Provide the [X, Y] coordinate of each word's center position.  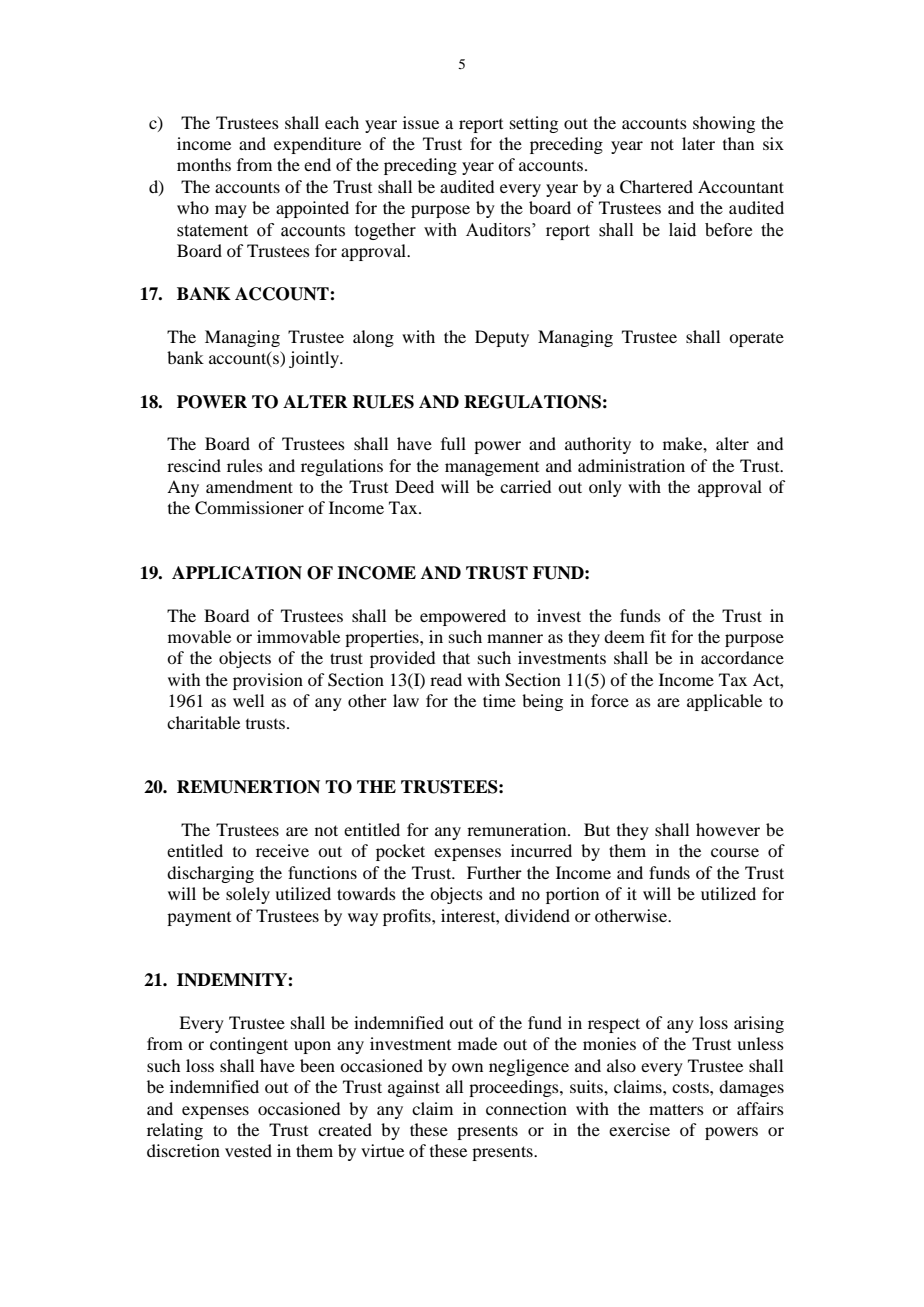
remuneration [518, 829]
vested [248, 1150]
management [492, 469]
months [204, 164]
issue [421, 122]
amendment [249, 486]
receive [282, 850]
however [728, 829]
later [698, 143]
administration [631, 465]
